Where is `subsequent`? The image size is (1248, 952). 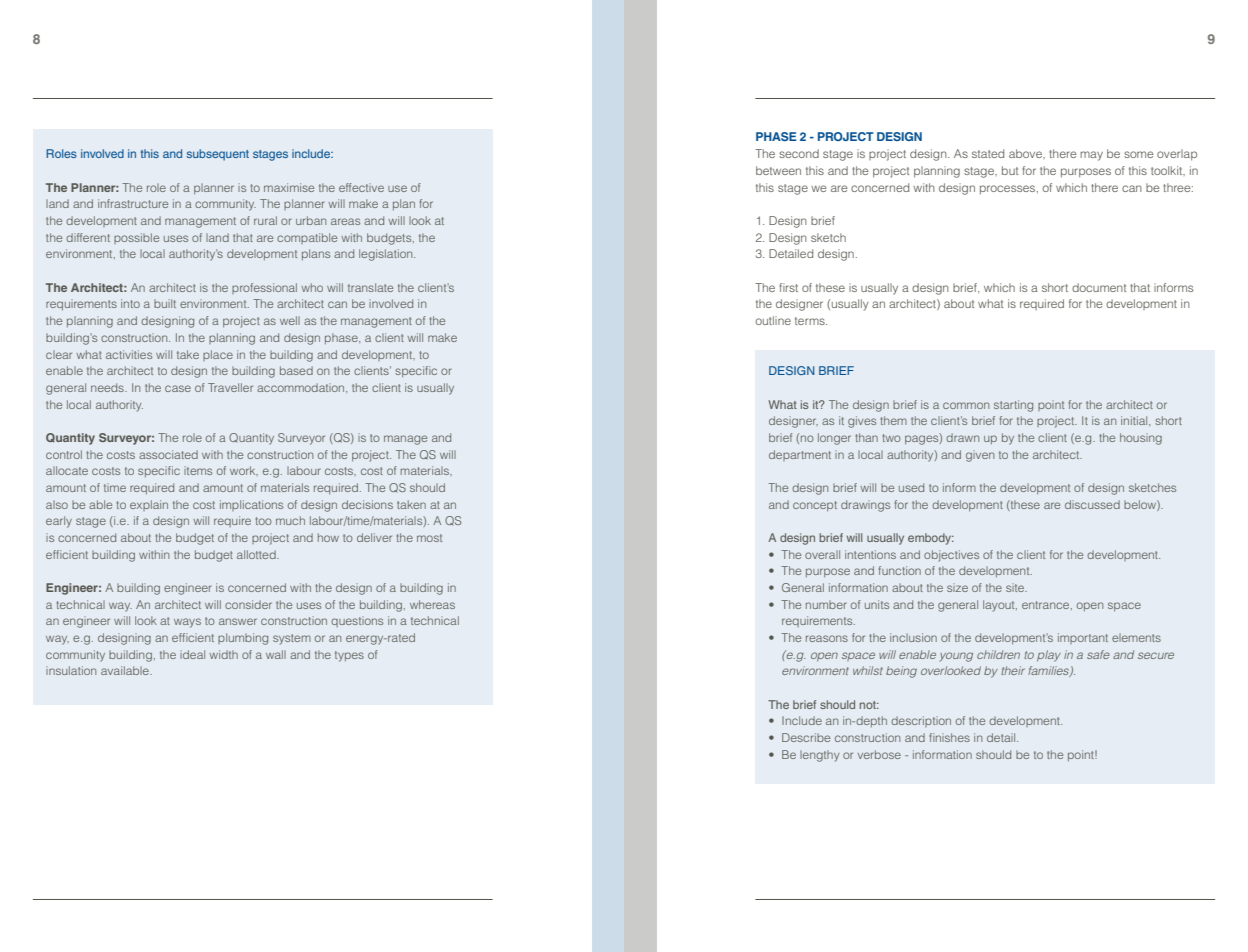
subsequent is located at coordinates (218, 155).
